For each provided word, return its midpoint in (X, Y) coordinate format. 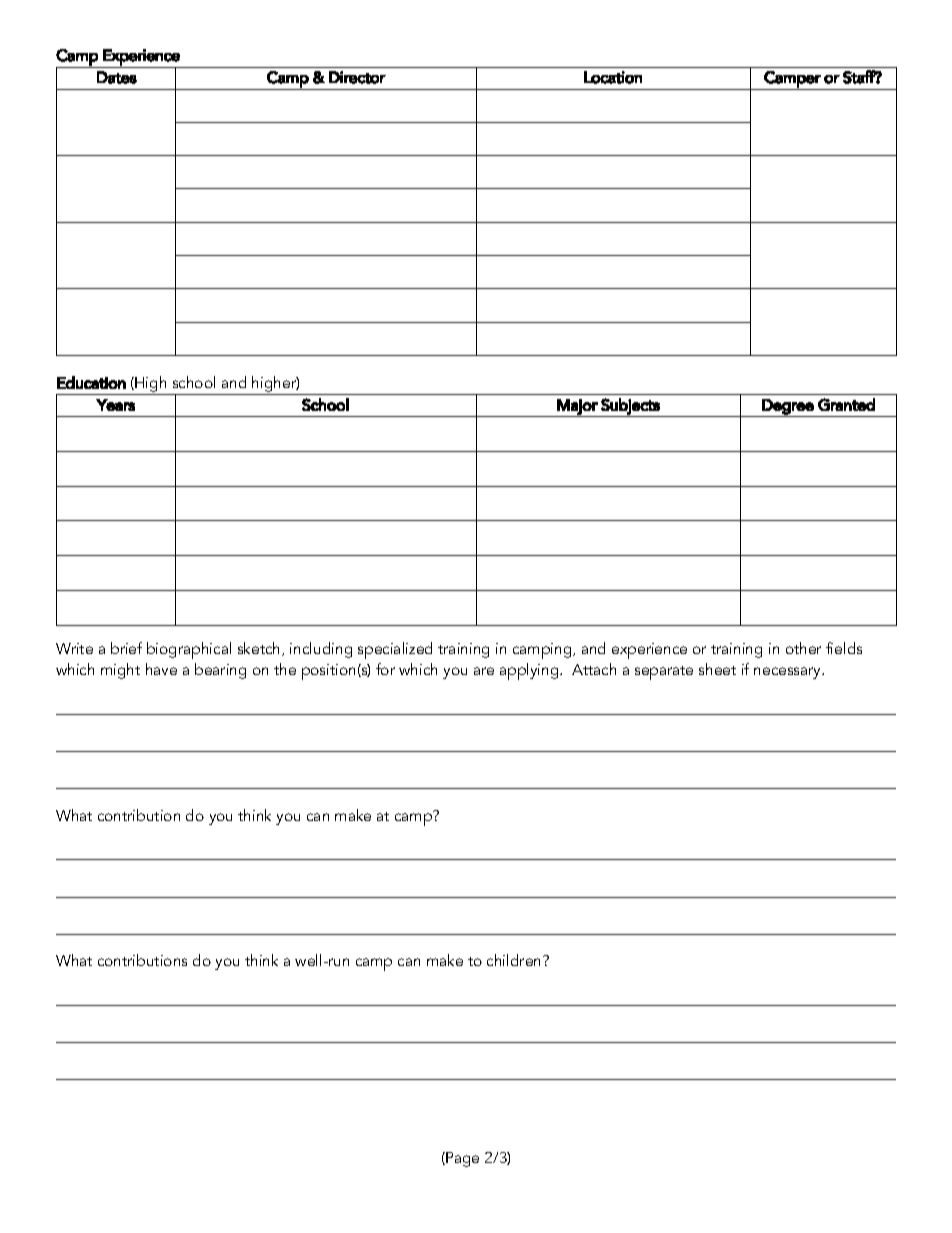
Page (461, 1159)
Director (357, 77)
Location (613, 77)
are (484, 671)
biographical (189, 650)
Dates (117, 77)
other (803, 648)
